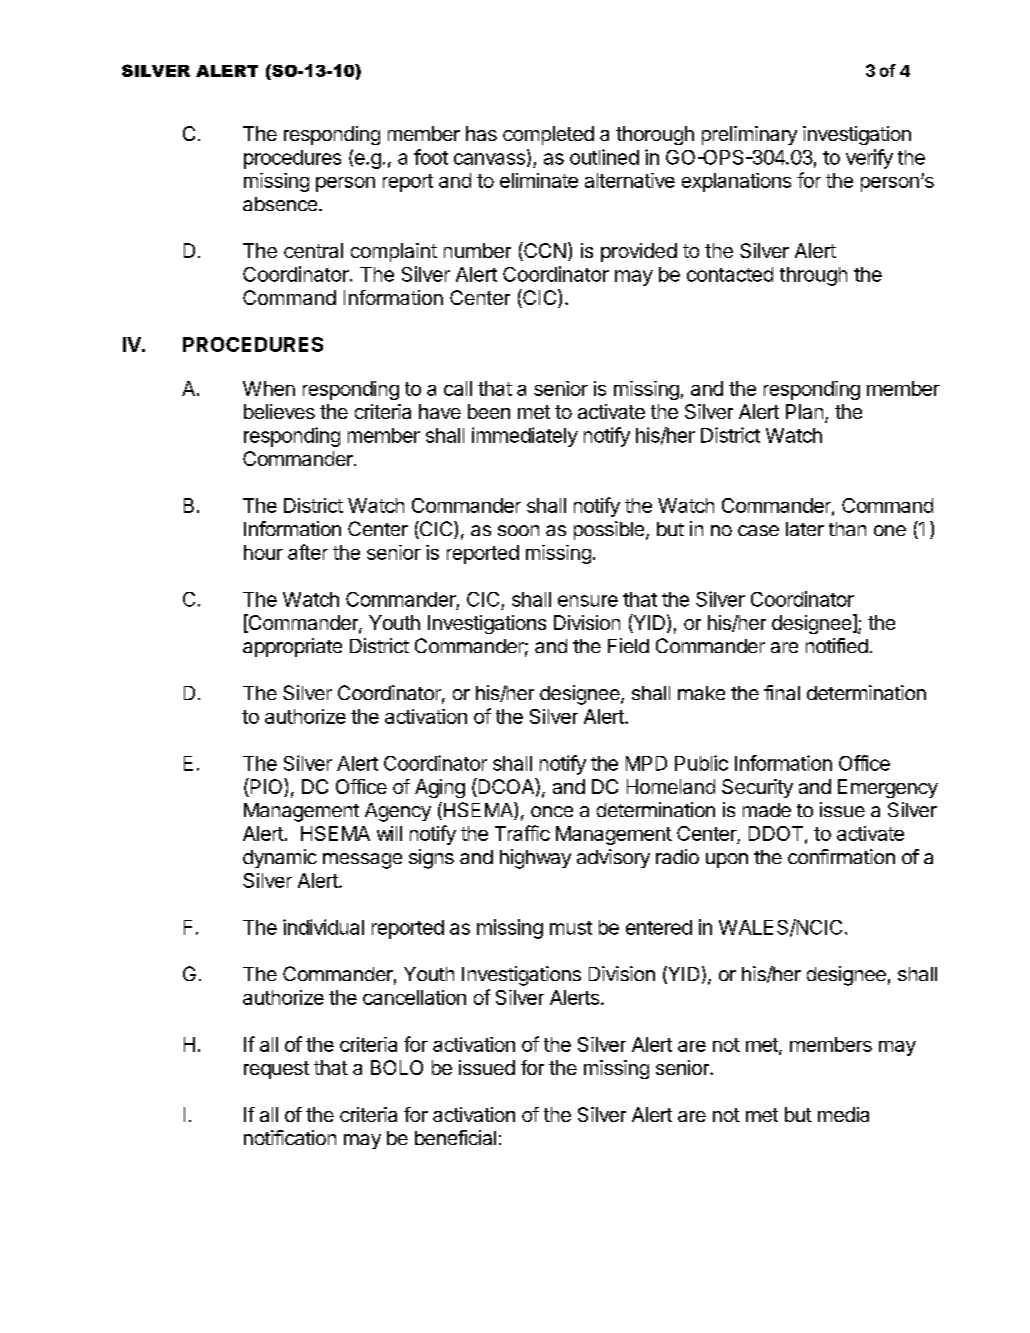 The image size is (1030, 1333). I want to click on through, so click(813, 276).
